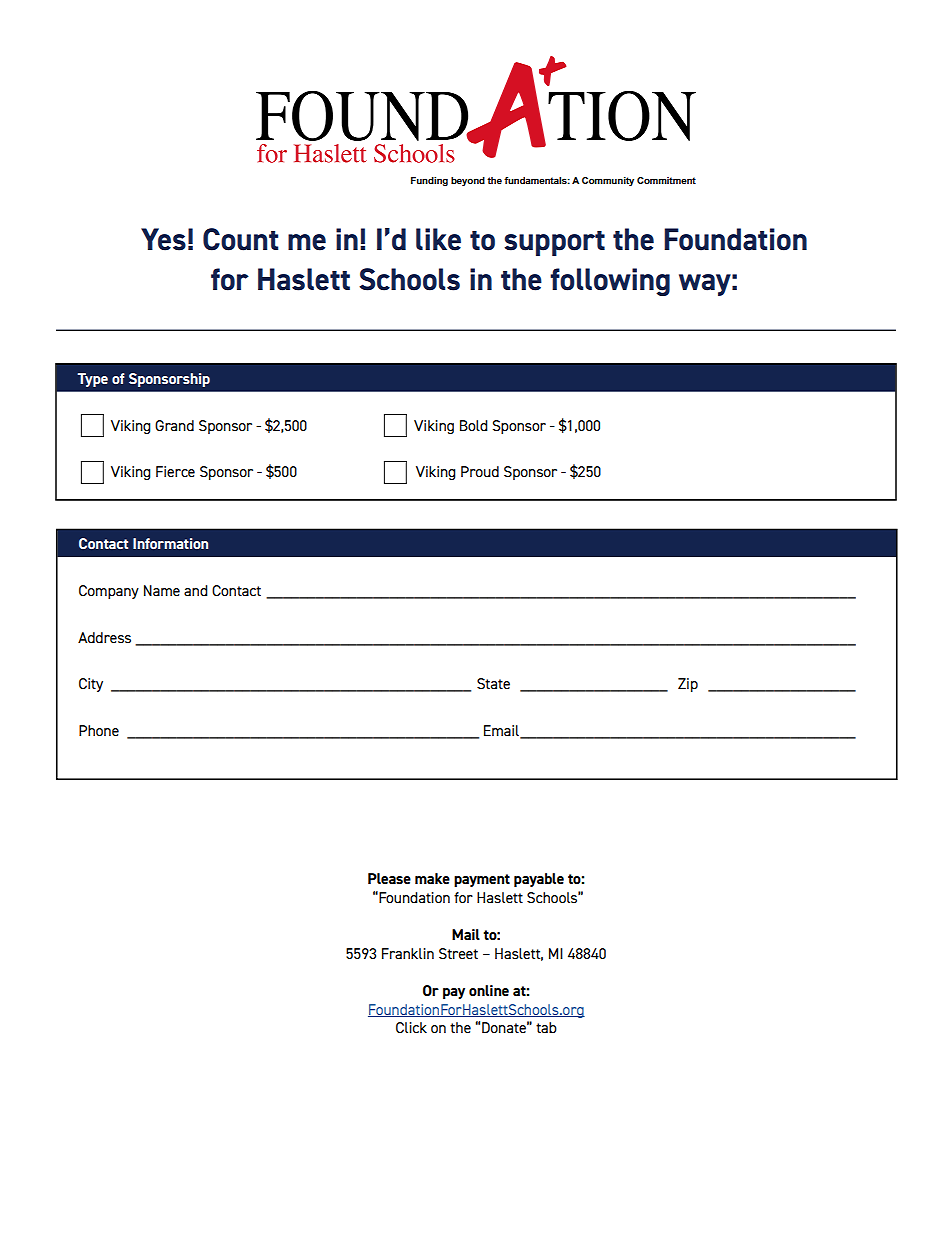 This page has height=1233, width=952. I want to click on tab, so click(546, 1027).
